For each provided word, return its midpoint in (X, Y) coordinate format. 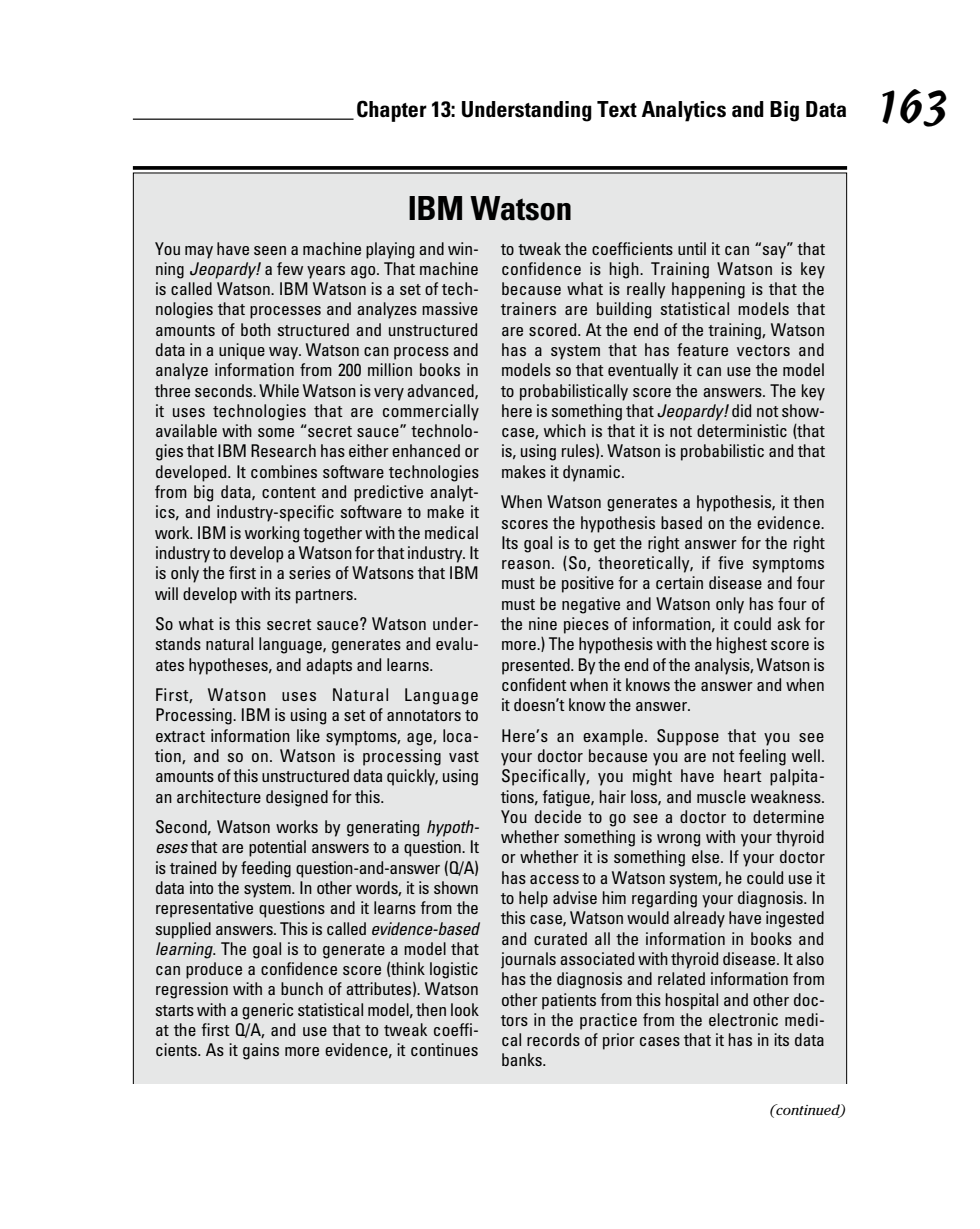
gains (261, 1051)
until (692, 248)
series (310, 572)
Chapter (392, 111)
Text (617, 109)
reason (526, 564)
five (730, 562)
